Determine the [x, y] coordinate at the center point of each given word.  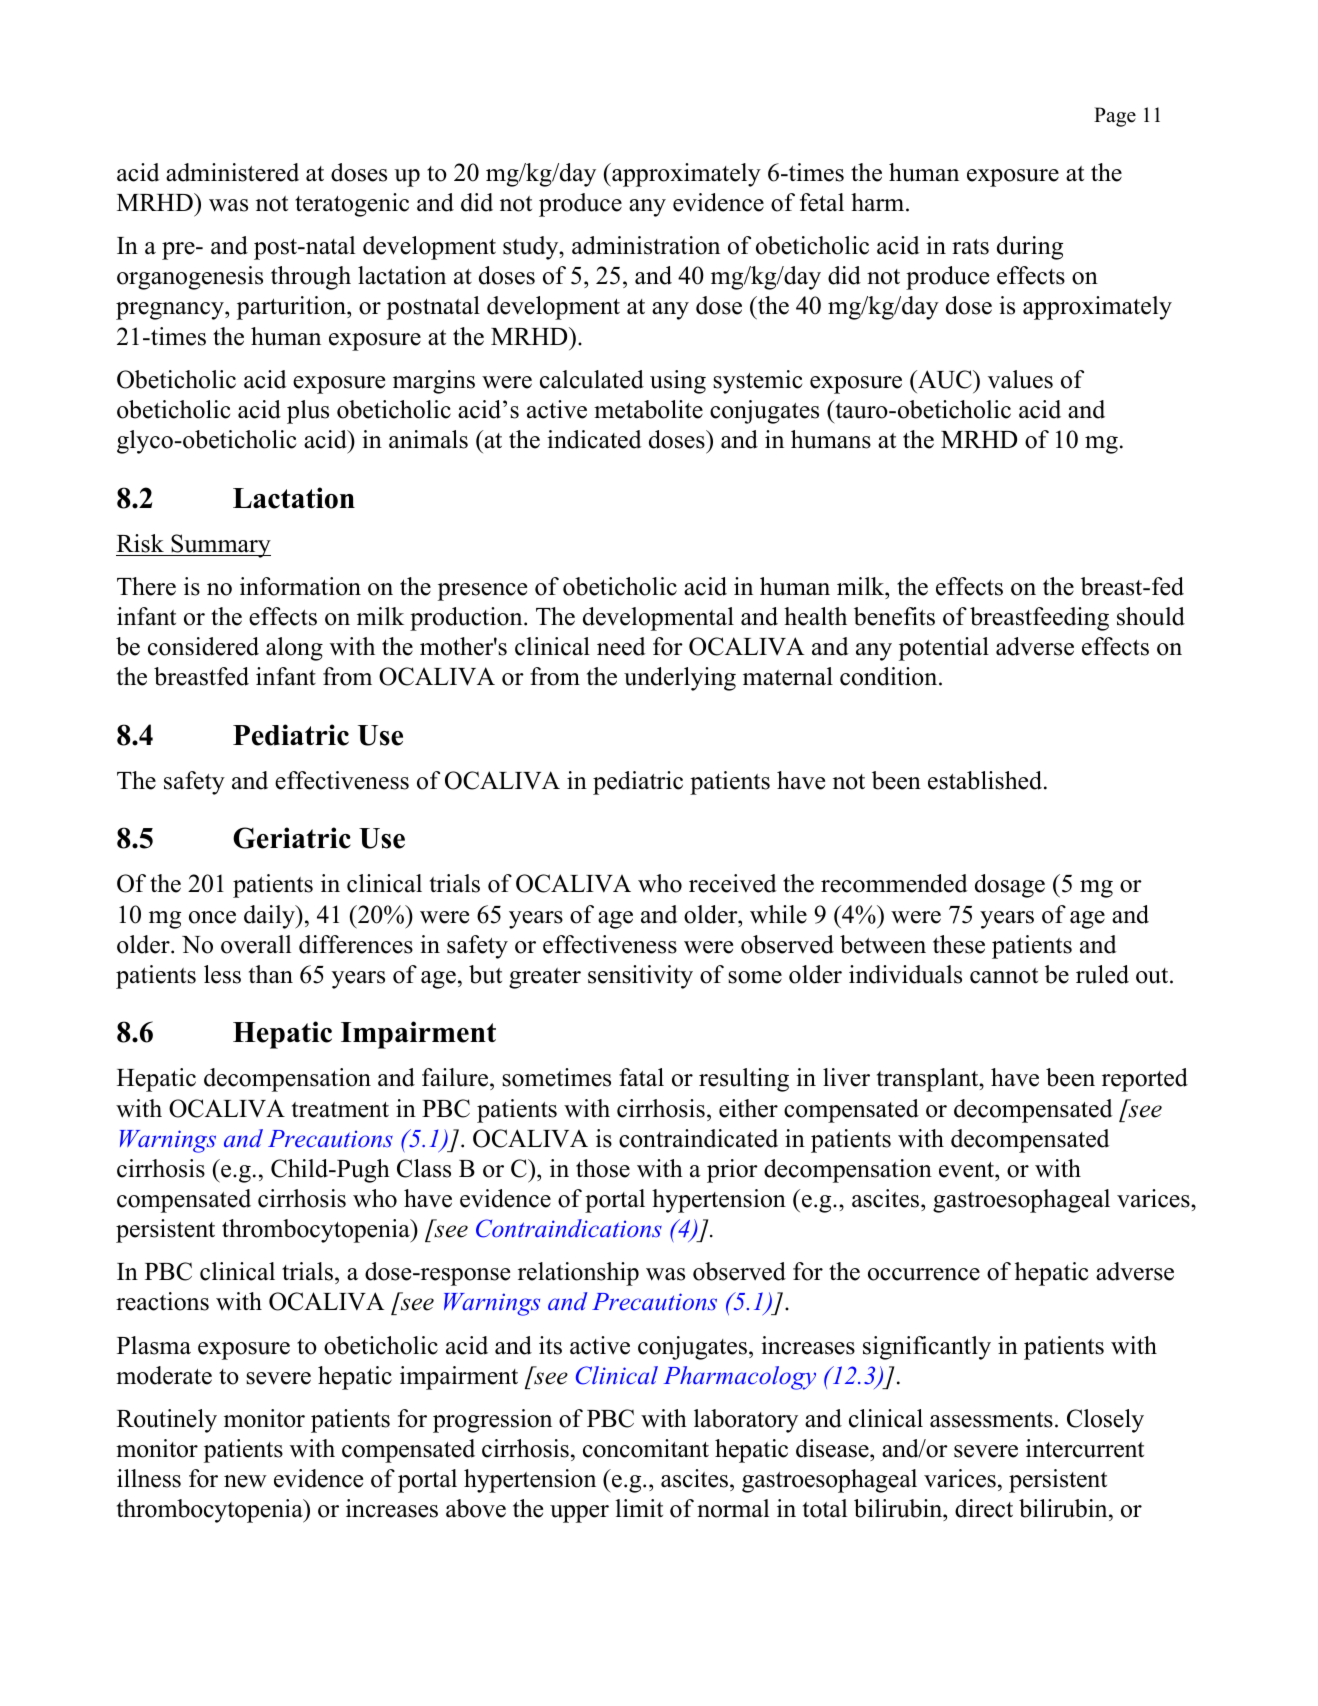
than [271, 974]
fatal [641, 1077]
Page [1115, 117]
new [245, 1481]
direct [984, 1508]
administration [646, 245]
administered [232, 172]
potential [944, 649]
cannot [1004, 976]
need [621, 646]
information [300, 586]
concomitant [646, 1448]
